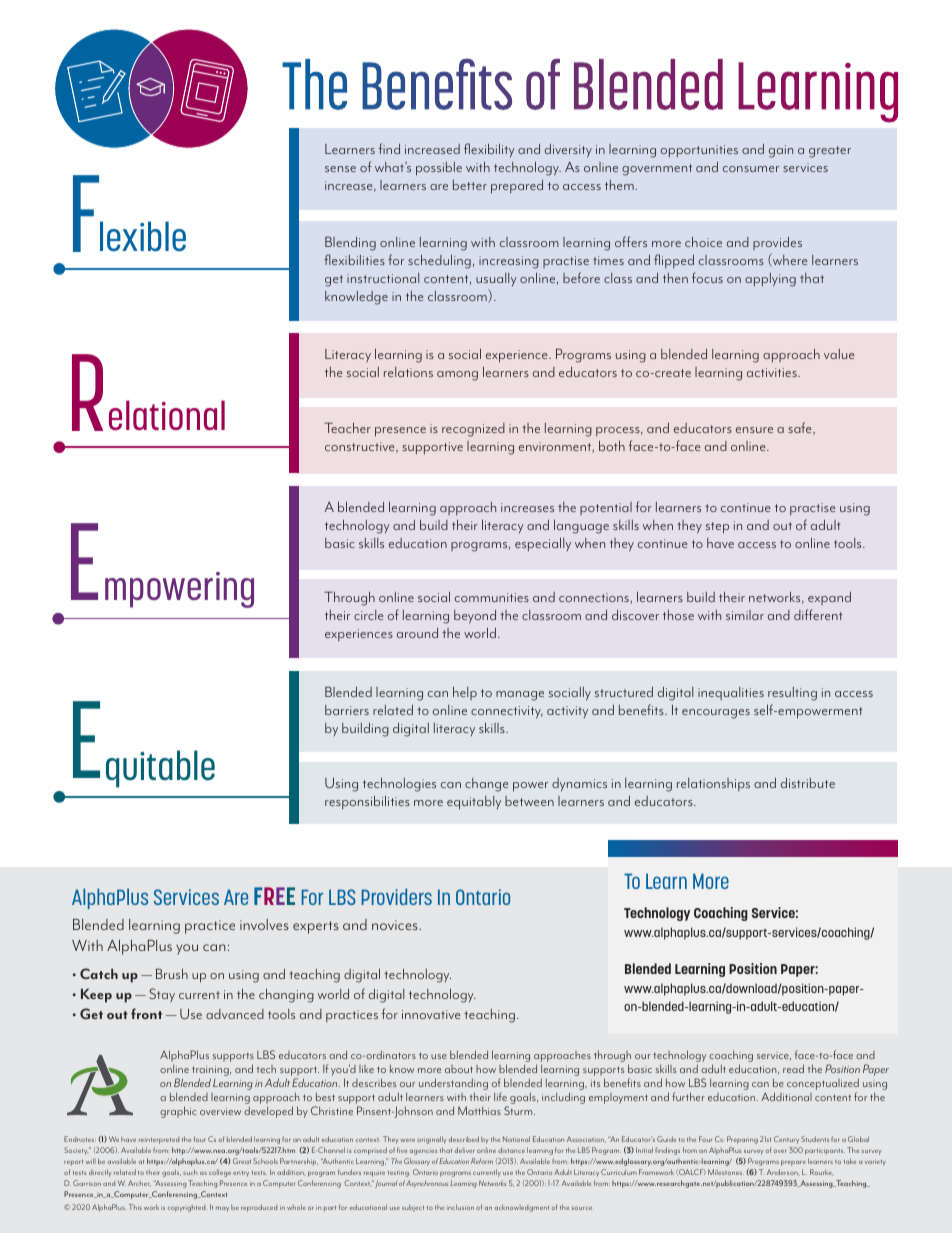  I want to click on distribute, so click(808, 783).
